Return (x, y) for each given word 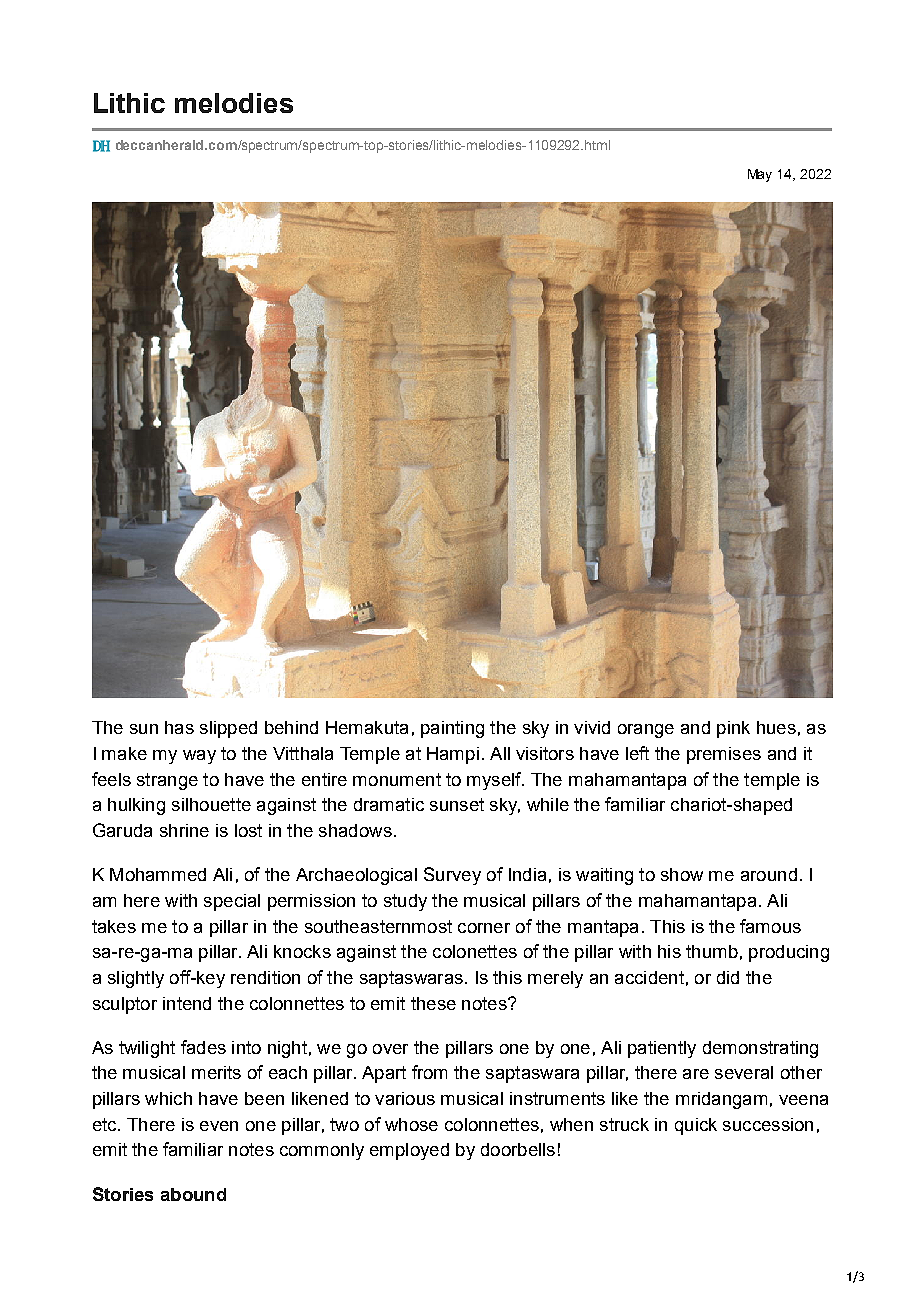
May (760, 175)
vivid (592, 727)
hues (776, 727)
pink (733, 729)
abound (193, 1194)
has (179, 727)
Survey (452, 876)
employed (409, 1151)
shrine (184, 830)
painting (452, 729)
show (682, 874)
